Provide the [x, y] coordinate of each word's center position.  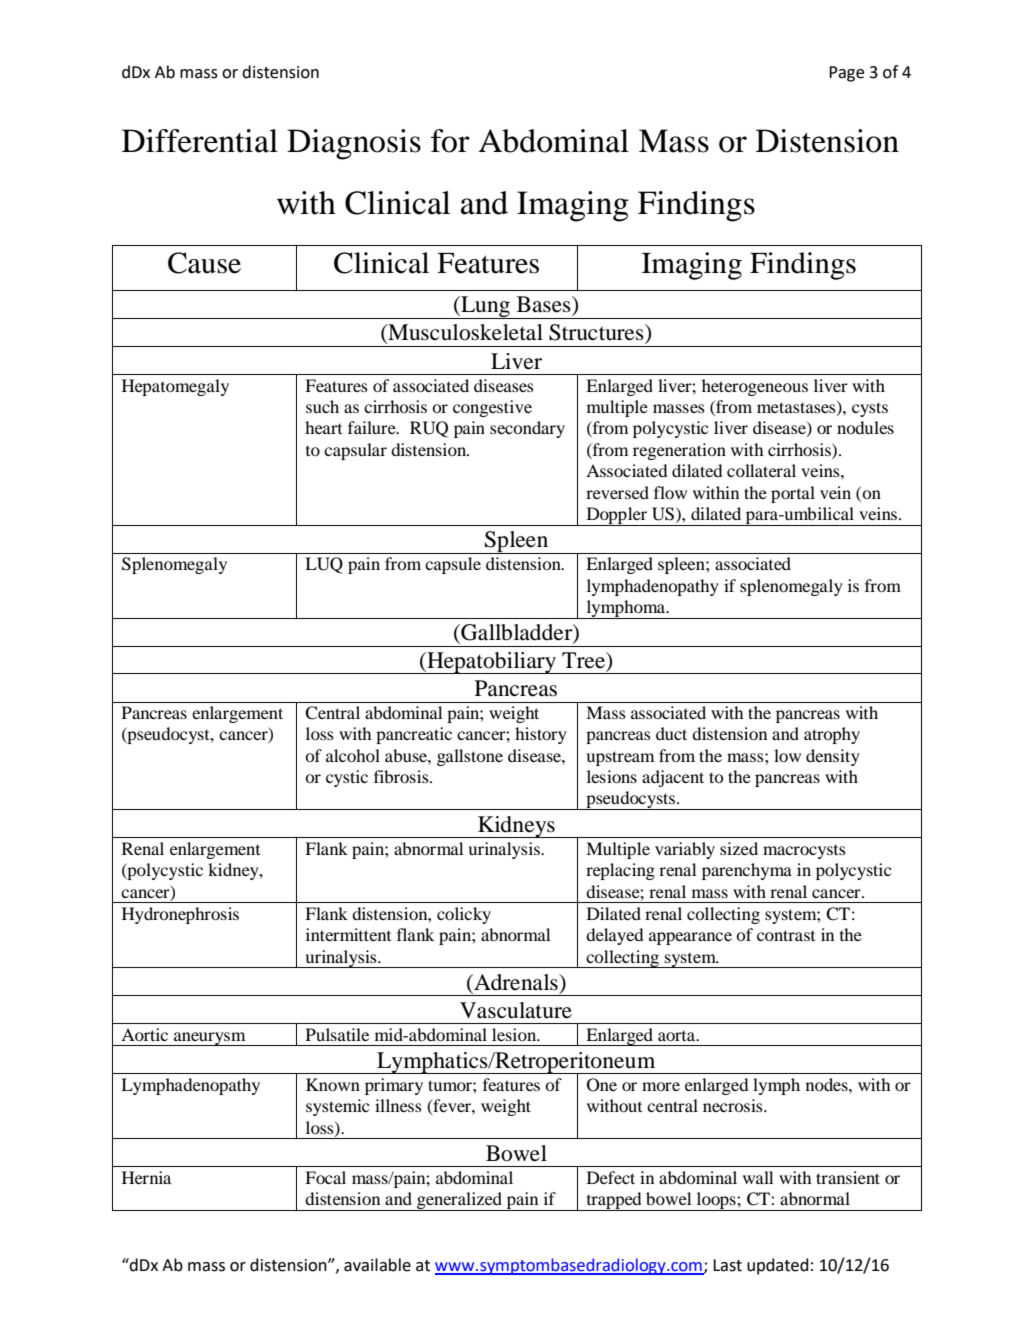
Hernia [146, 1177]
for [450, 141]
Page [846, 74]
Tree [585, 661]
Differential [200, 141]
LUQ [324, 565]
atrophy [832, 735]
